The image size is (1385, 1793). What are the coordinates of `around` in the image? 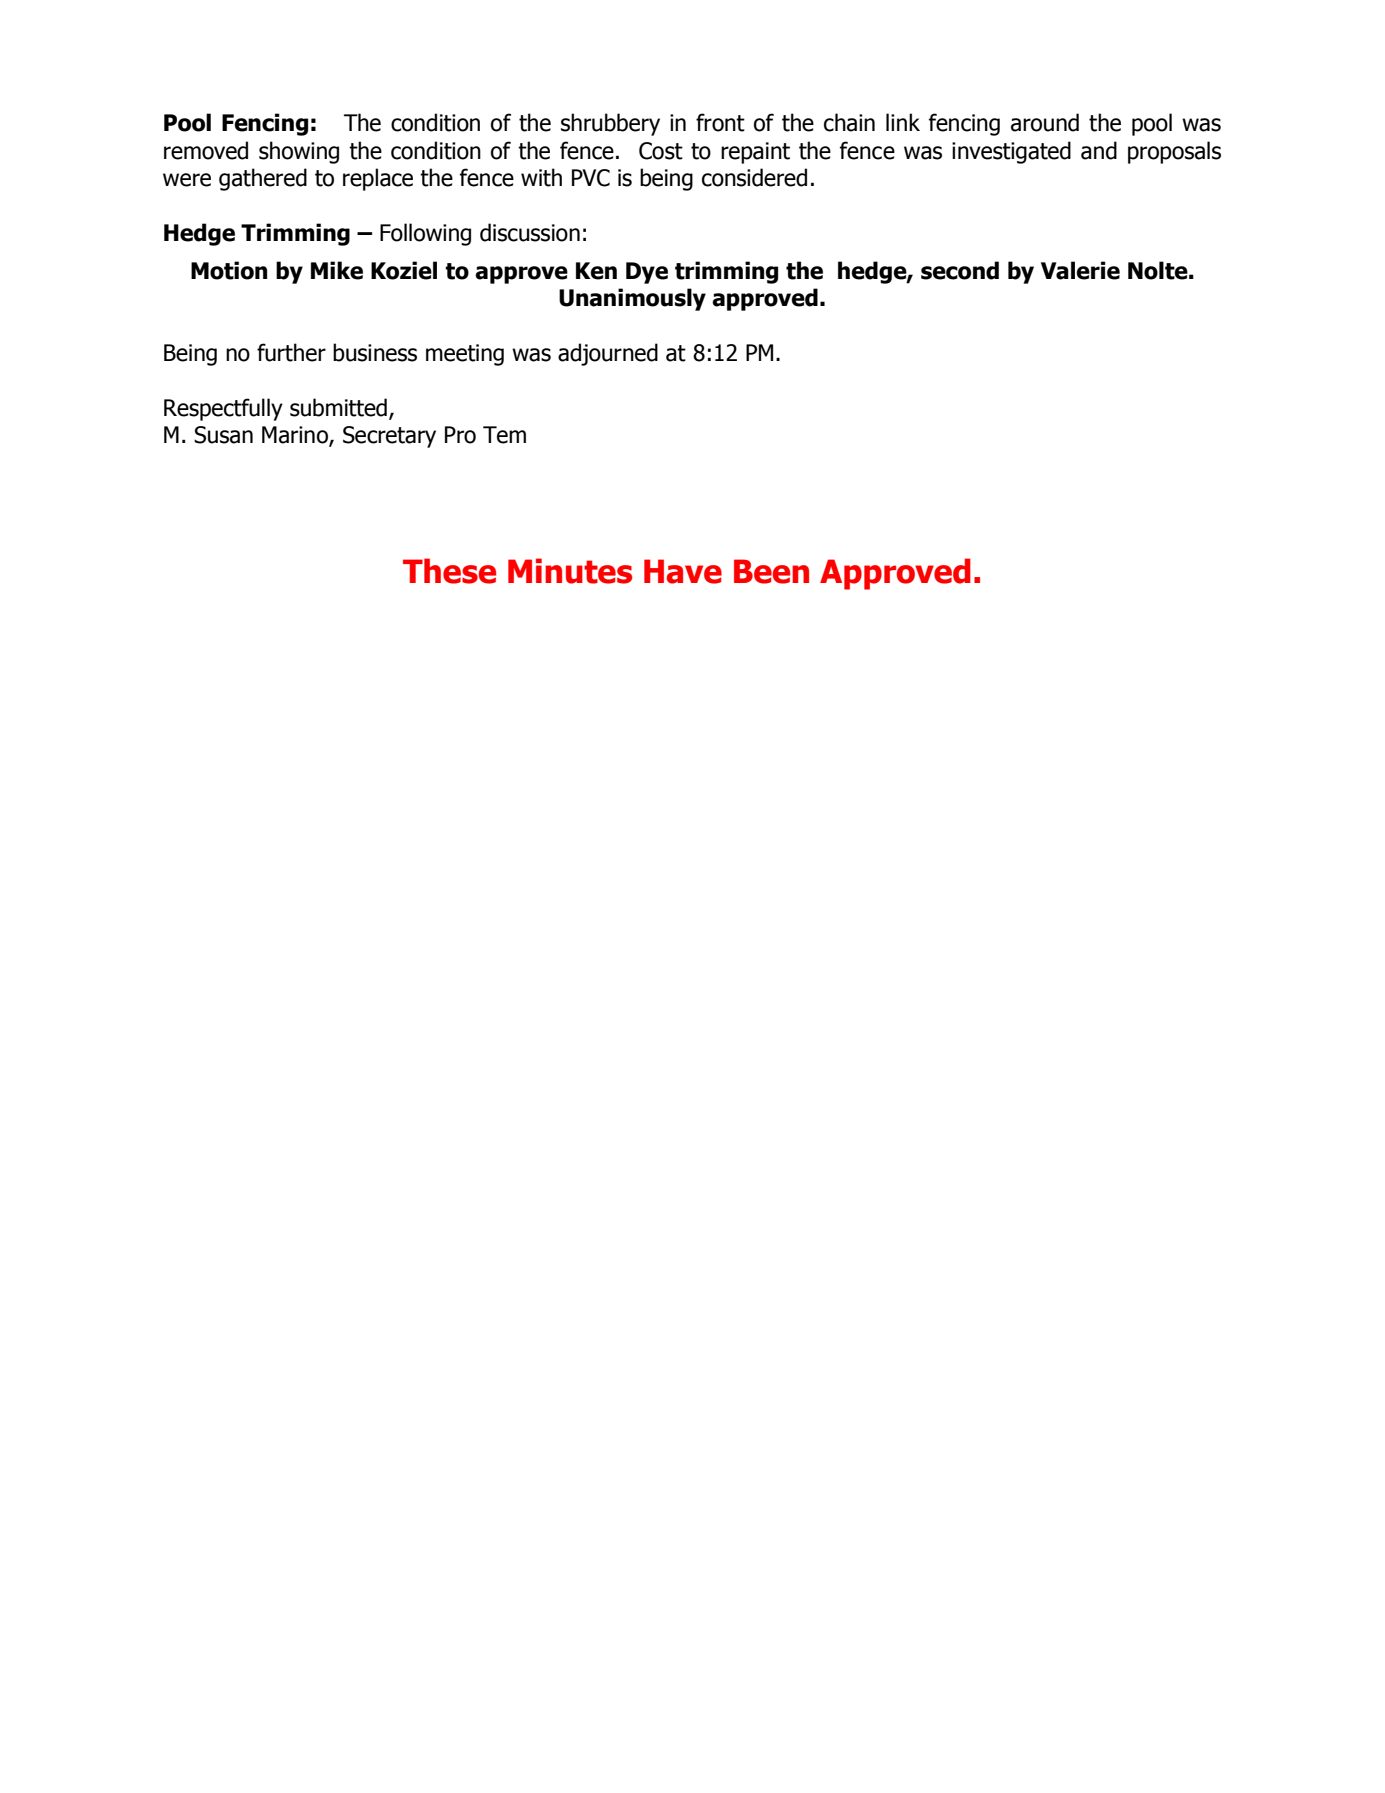 It's located at (1045, 122).
